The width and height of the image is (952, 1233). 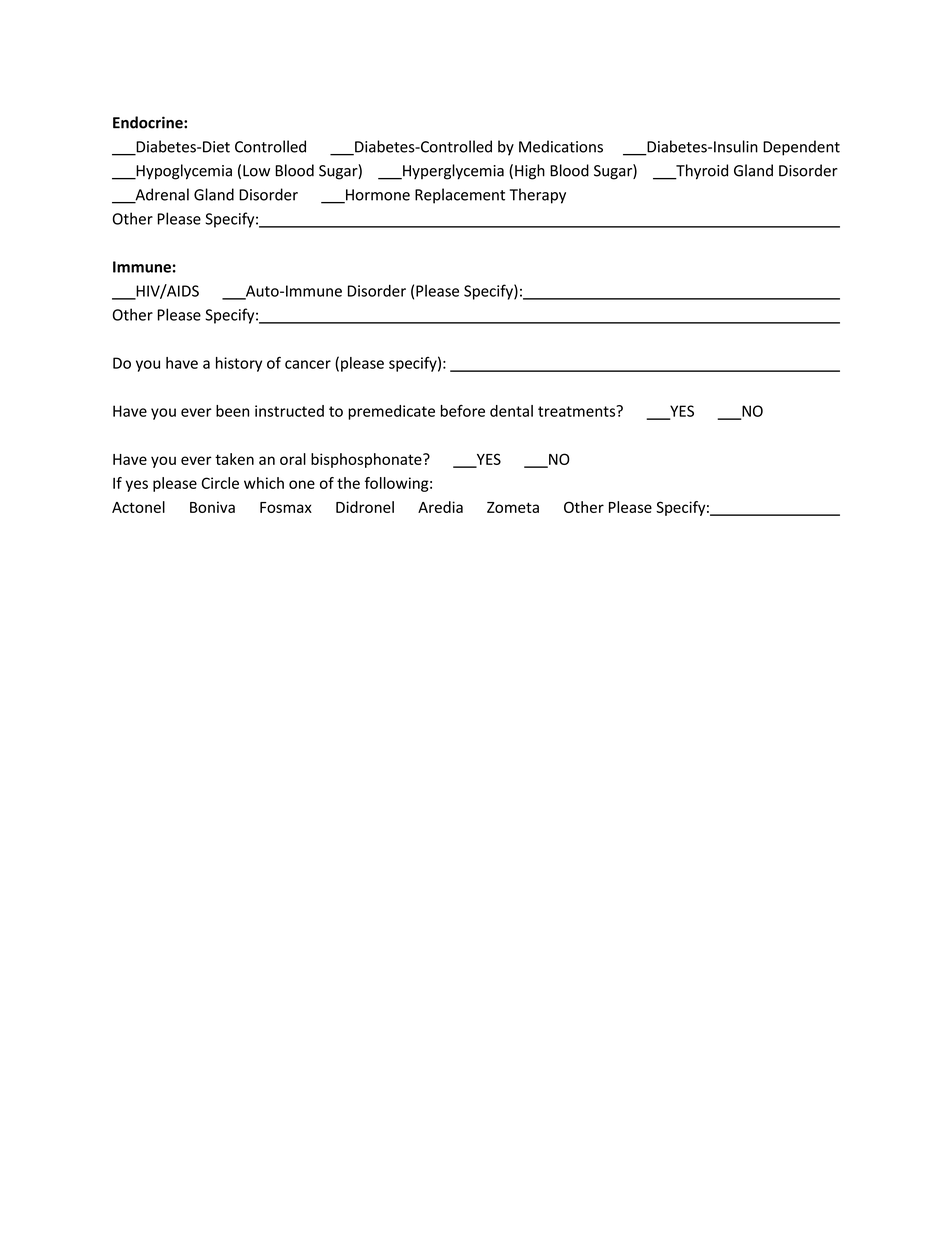 What do you see at coordinates (452, 172) in the image?
I see `Hyperglycemia` at bounding box center [452, 172].
